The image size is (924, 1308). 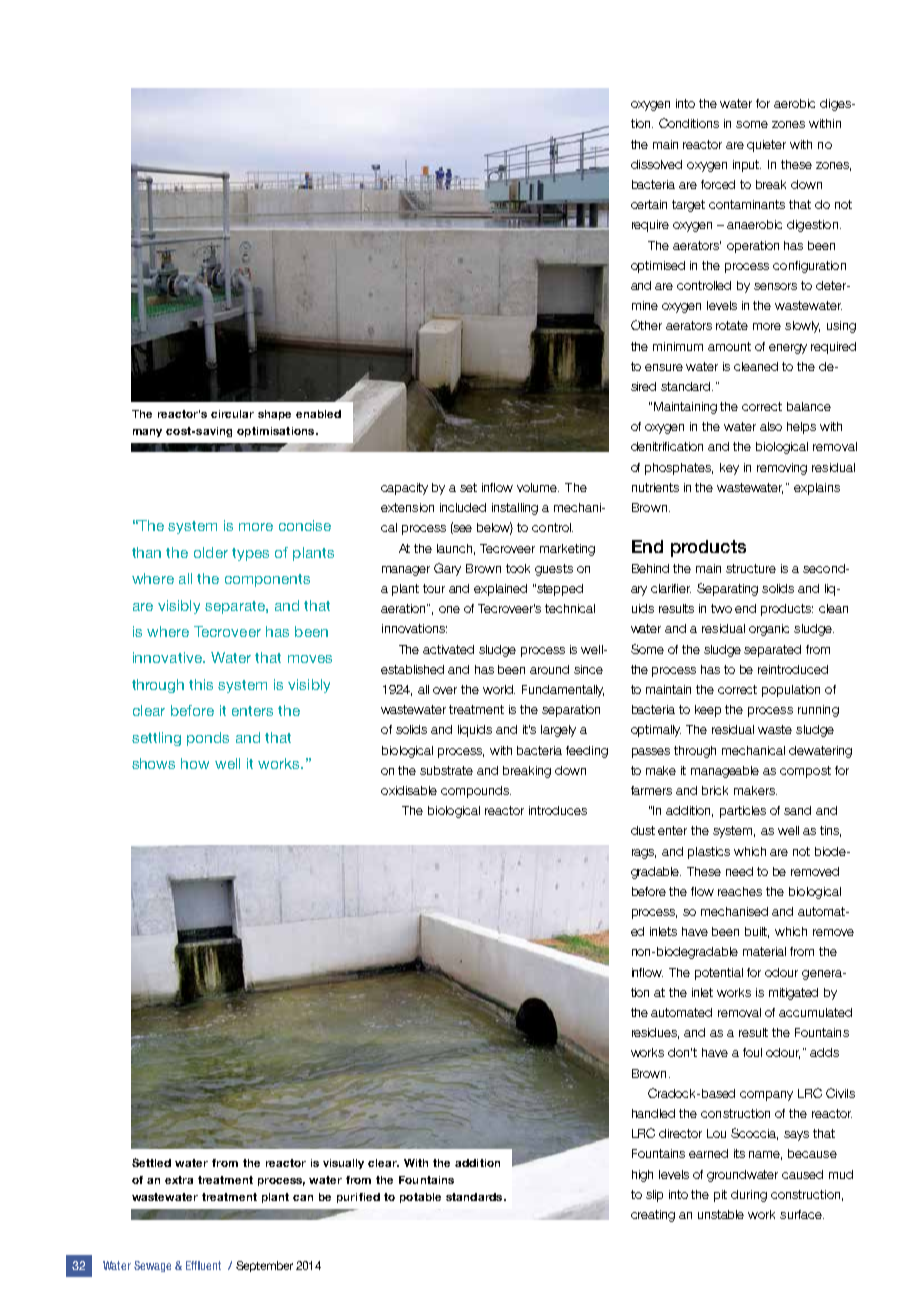 I want to click on during, so click(x=749, y=1196).
